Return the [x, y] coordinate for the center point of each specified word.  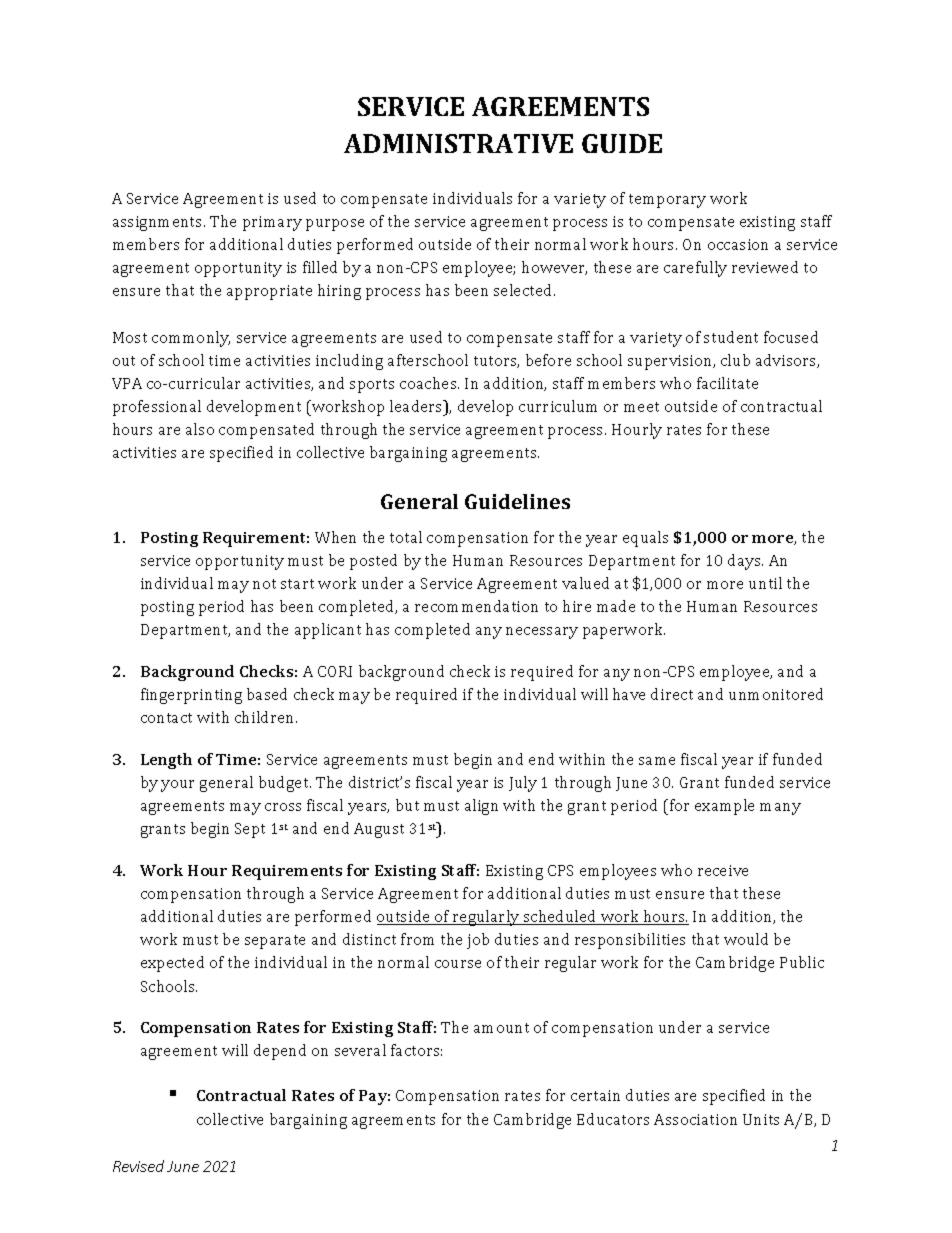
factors [416, 1050]
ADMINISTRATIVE [458, 143]
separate [275, 942]
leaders [417, 406]
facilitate [727, 383]
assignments [159, 223]
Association [695, 1119]
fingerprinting [191, 696]
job [478, 941]
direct [672, 694]
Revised [138, 1166]
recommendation [476, 606]
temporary [667, 201]
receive [723, 870]
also [200, 429]
